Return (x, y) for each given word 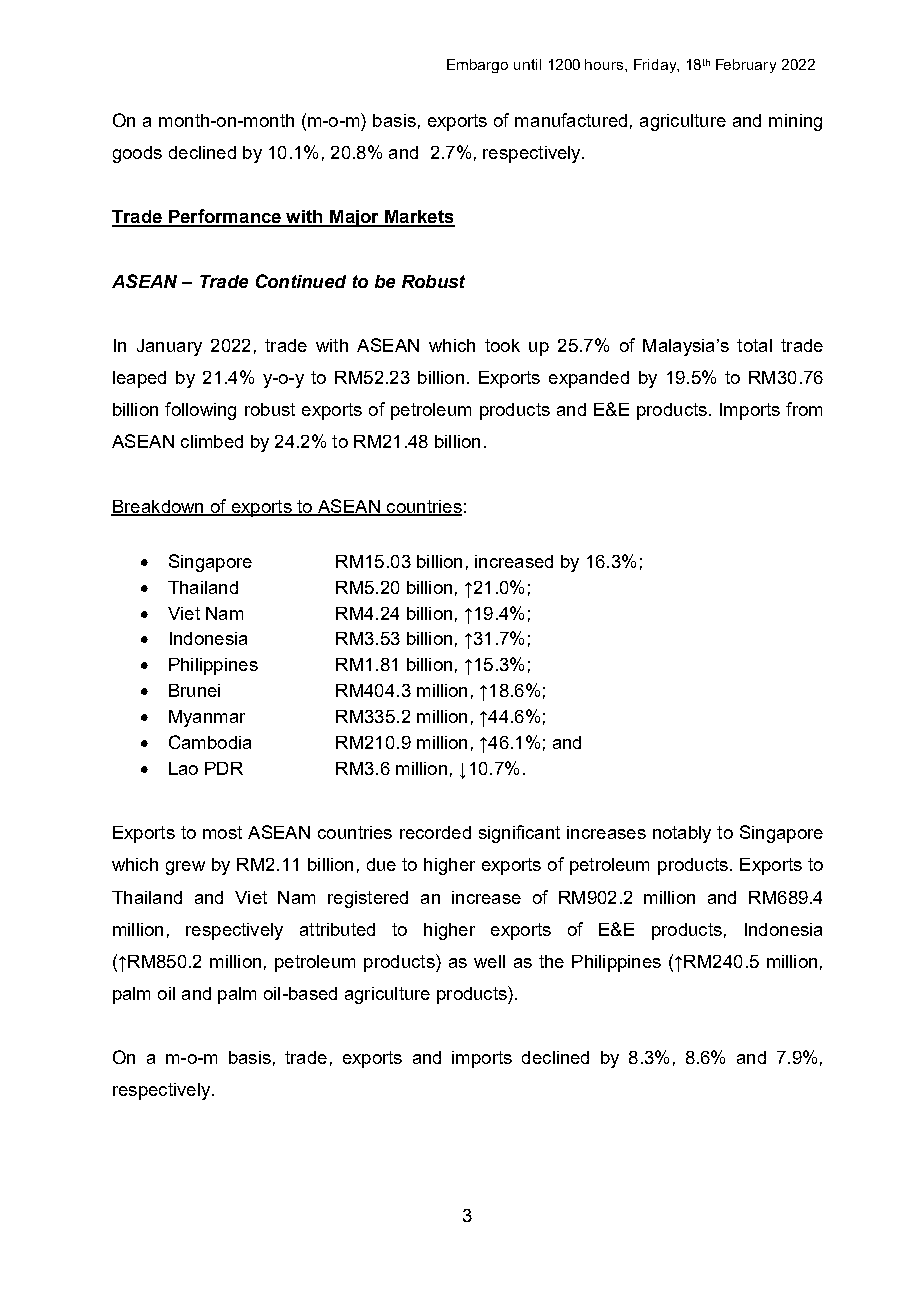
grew (185, 868)
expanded (589, 379)
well (489, 961)
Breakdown (158, 507)
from (804, 409)
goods (137, 154)
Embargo (477, 66)
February (746, 66)
